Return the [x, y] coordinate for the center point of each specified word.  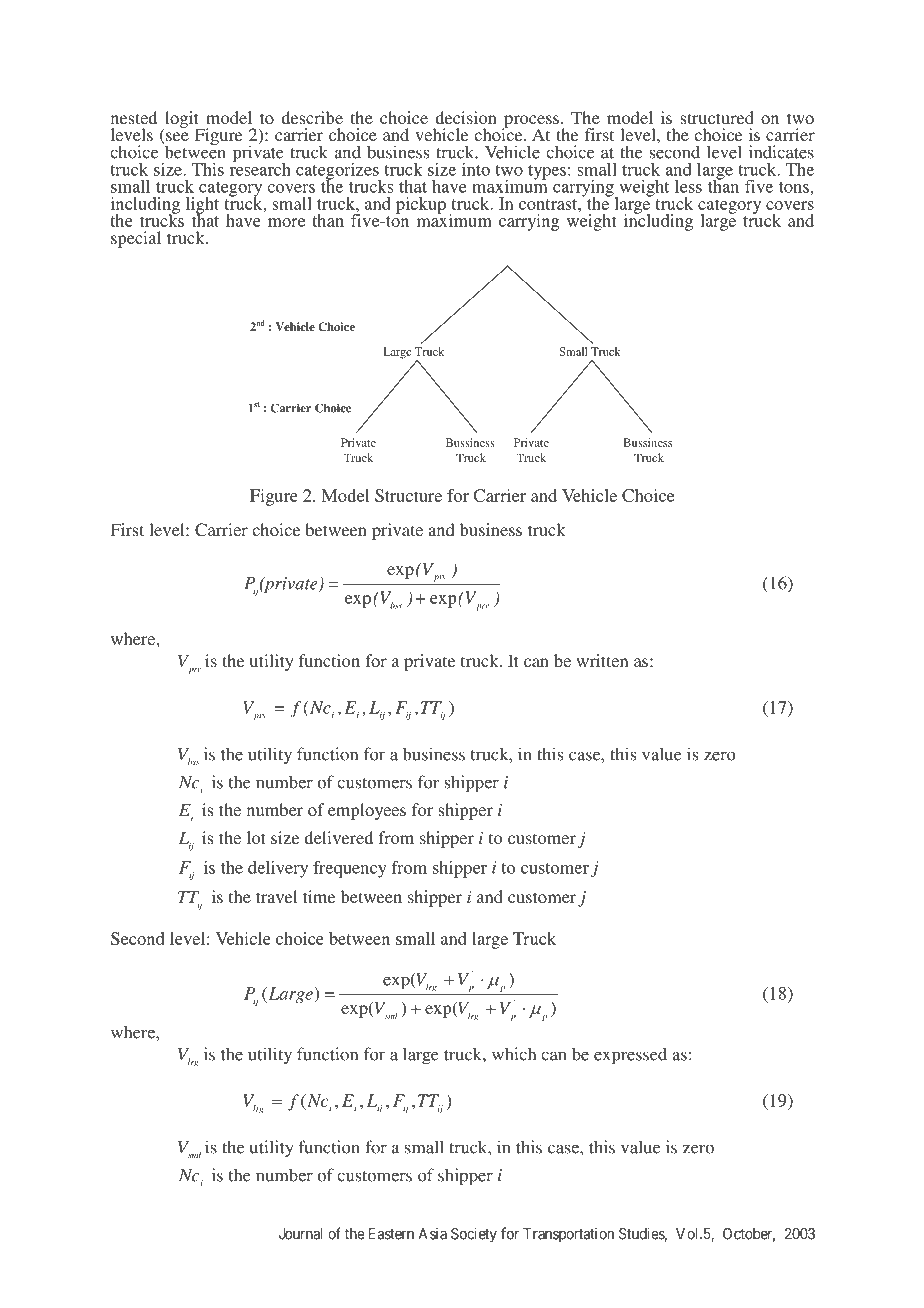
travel [276, 896]
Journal [300, 1234]
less [688, 186]
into [476, 169]
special [136, 239]
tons [794, 187]
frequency [350, 869]
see [176, 138]
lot [256, 837]
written [602, 660]
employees [367, 811]
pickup [421, 205]
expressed [630, 1056]
